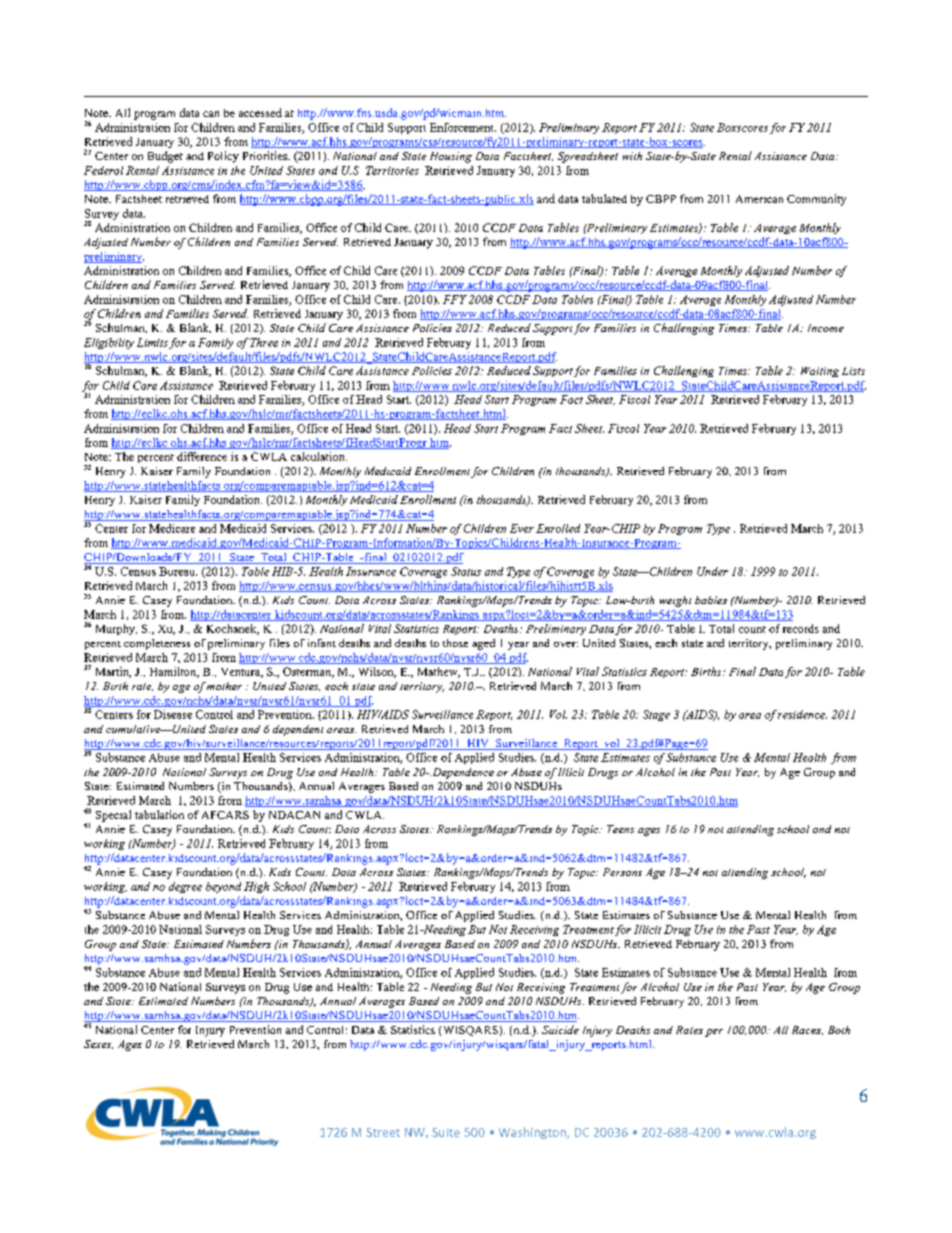 The width and height of the screenshot is (952, 1233). What do you see at coordinates (759, 199) in the screenshot?
I see `American` at bounding box center [759, 199].
